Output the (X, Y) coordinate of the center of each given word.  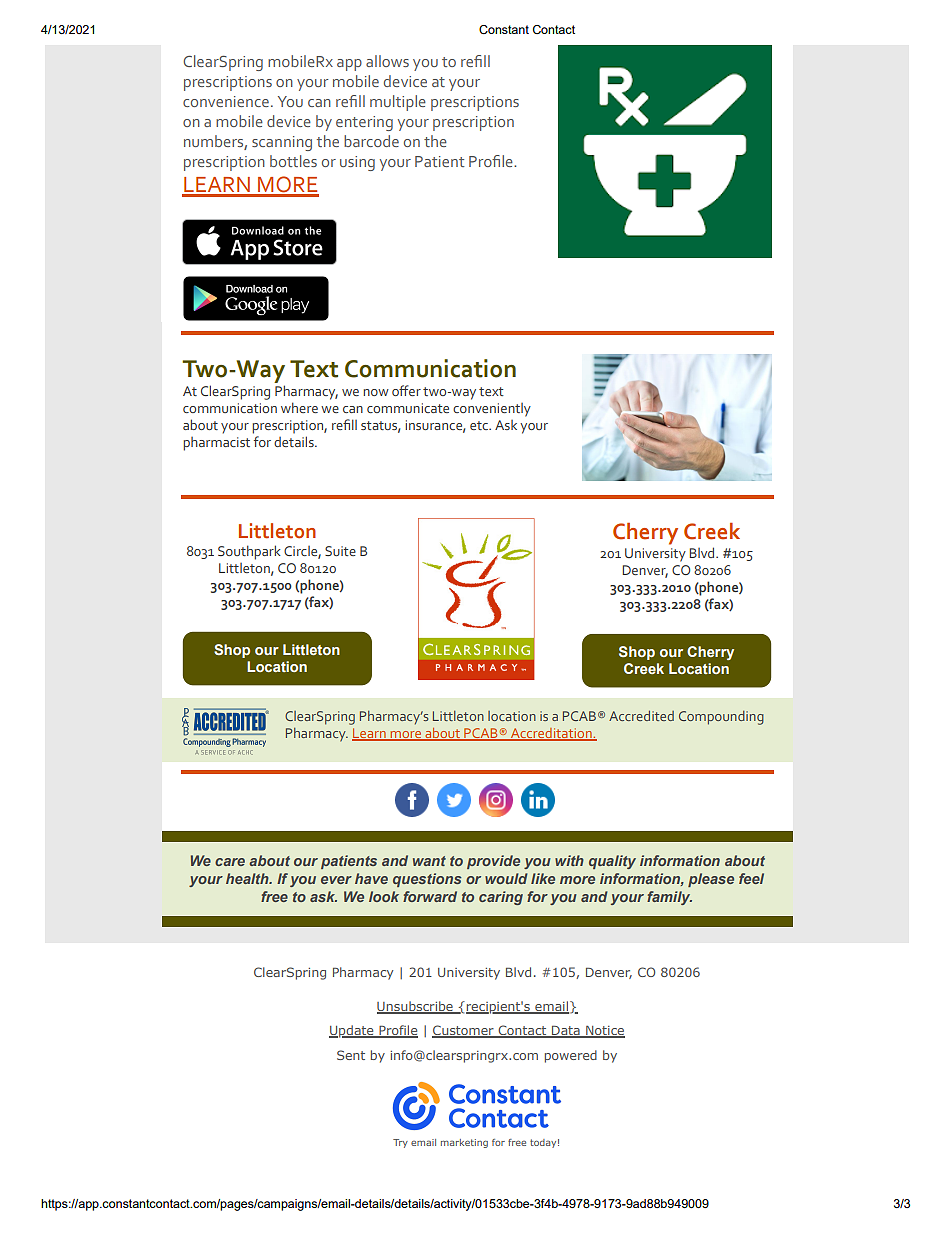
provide (493, 862)
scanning (282, 143)
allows (387, 61)
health (248, 878)
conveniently (492, 410)
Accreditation (551, 734)
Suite (340, 551)
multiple (398, 103)
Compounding (721, 718)
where (299, 407)
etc (480, 425)
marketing (464, 1143)
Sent (351, 1055)
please (711, 880)
